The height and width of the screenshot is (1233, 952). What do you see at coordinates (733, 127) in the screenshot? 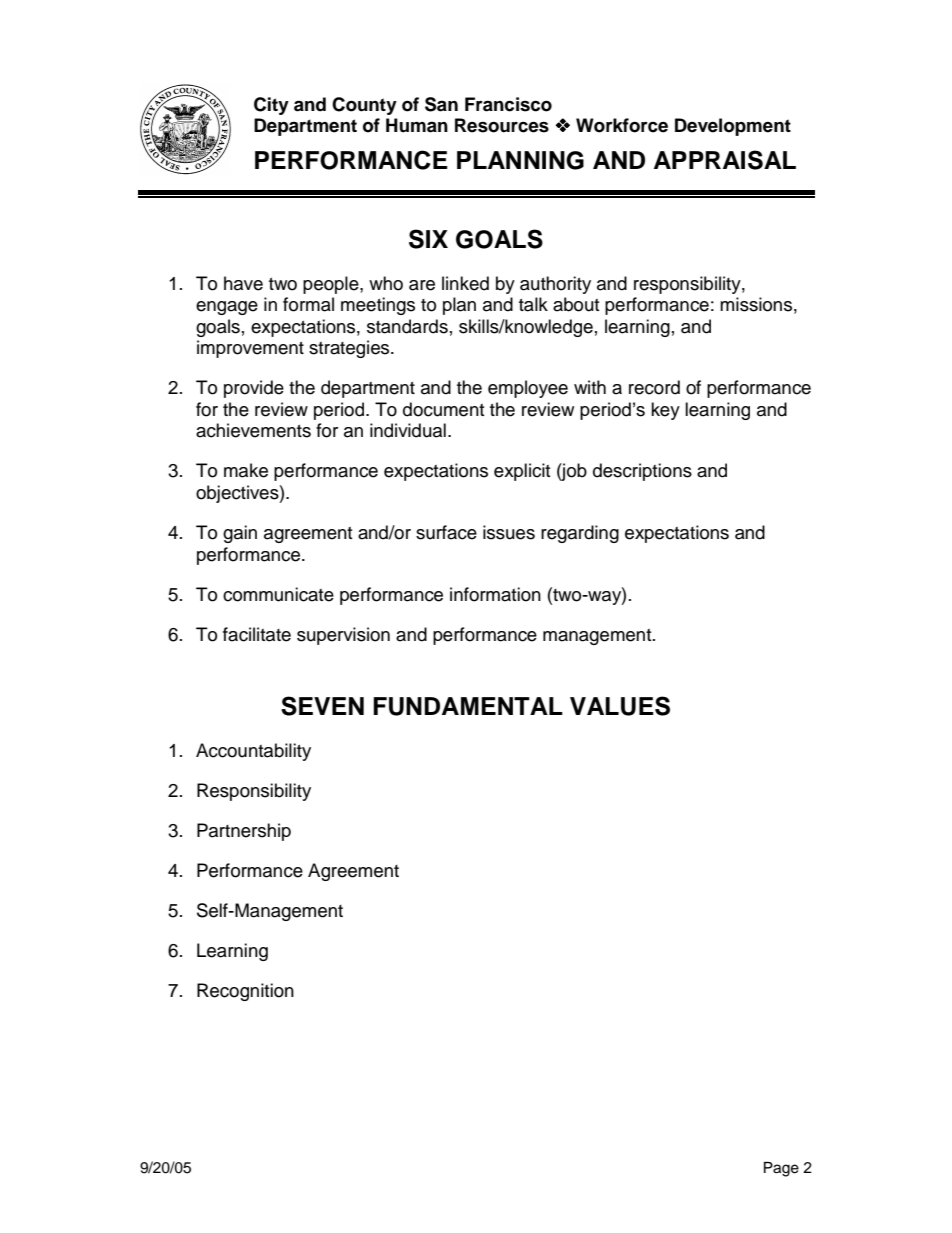
I see `Development` at bounding box center [733, 127].
